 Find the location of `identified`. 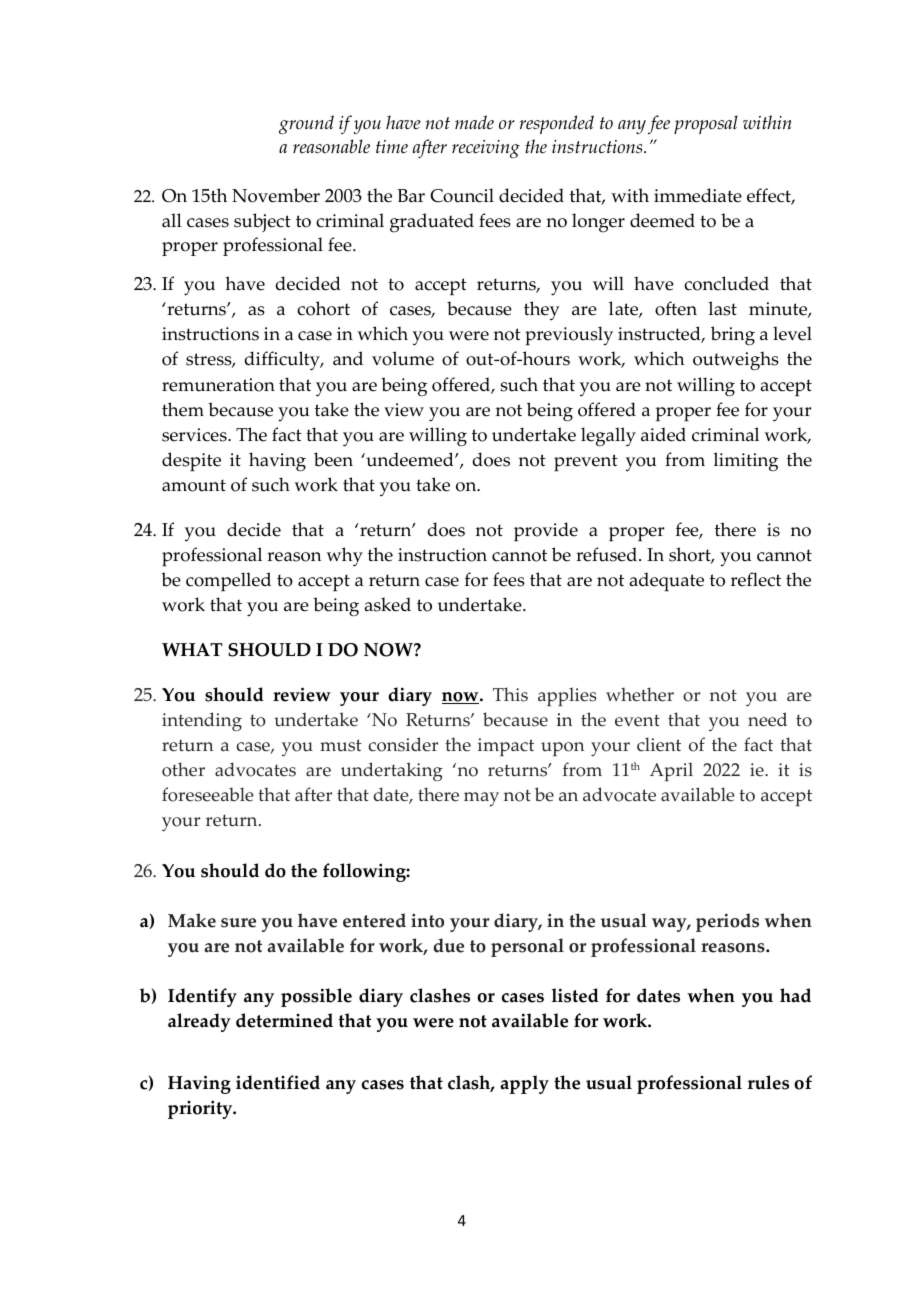

identified is located at coordinates (278, 1082).
